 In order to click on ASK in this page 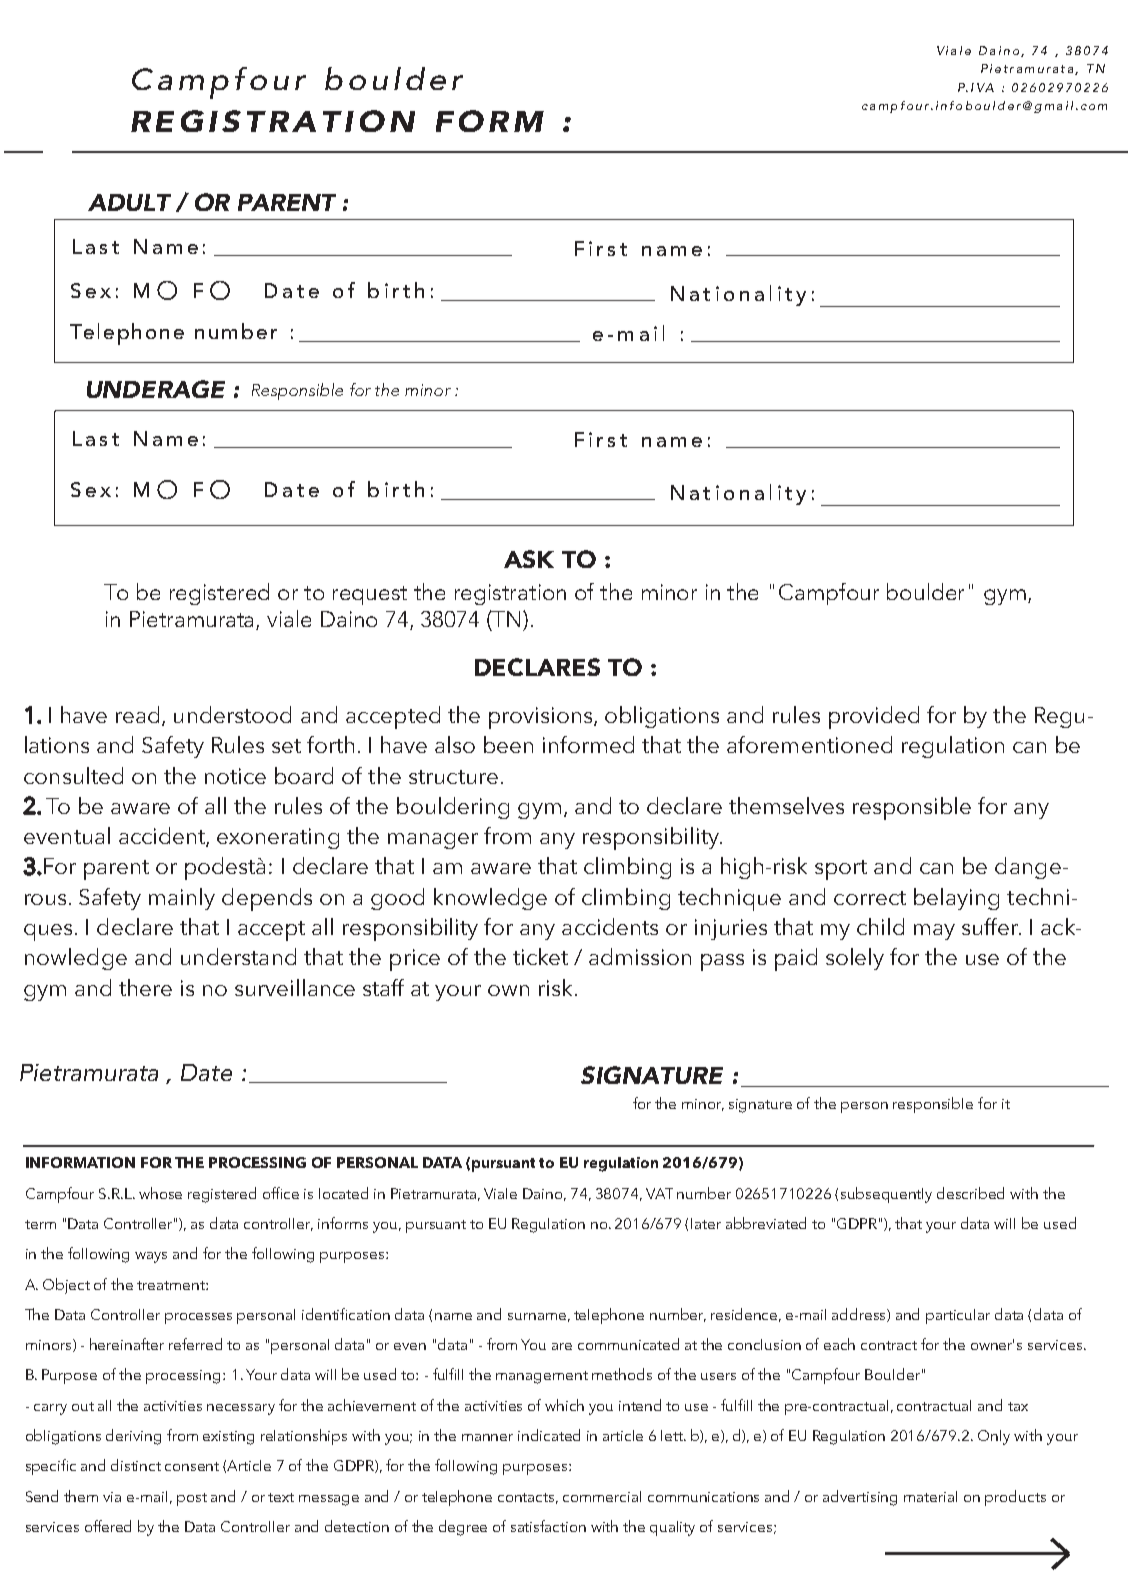, I will do `click(529, 559)`.
